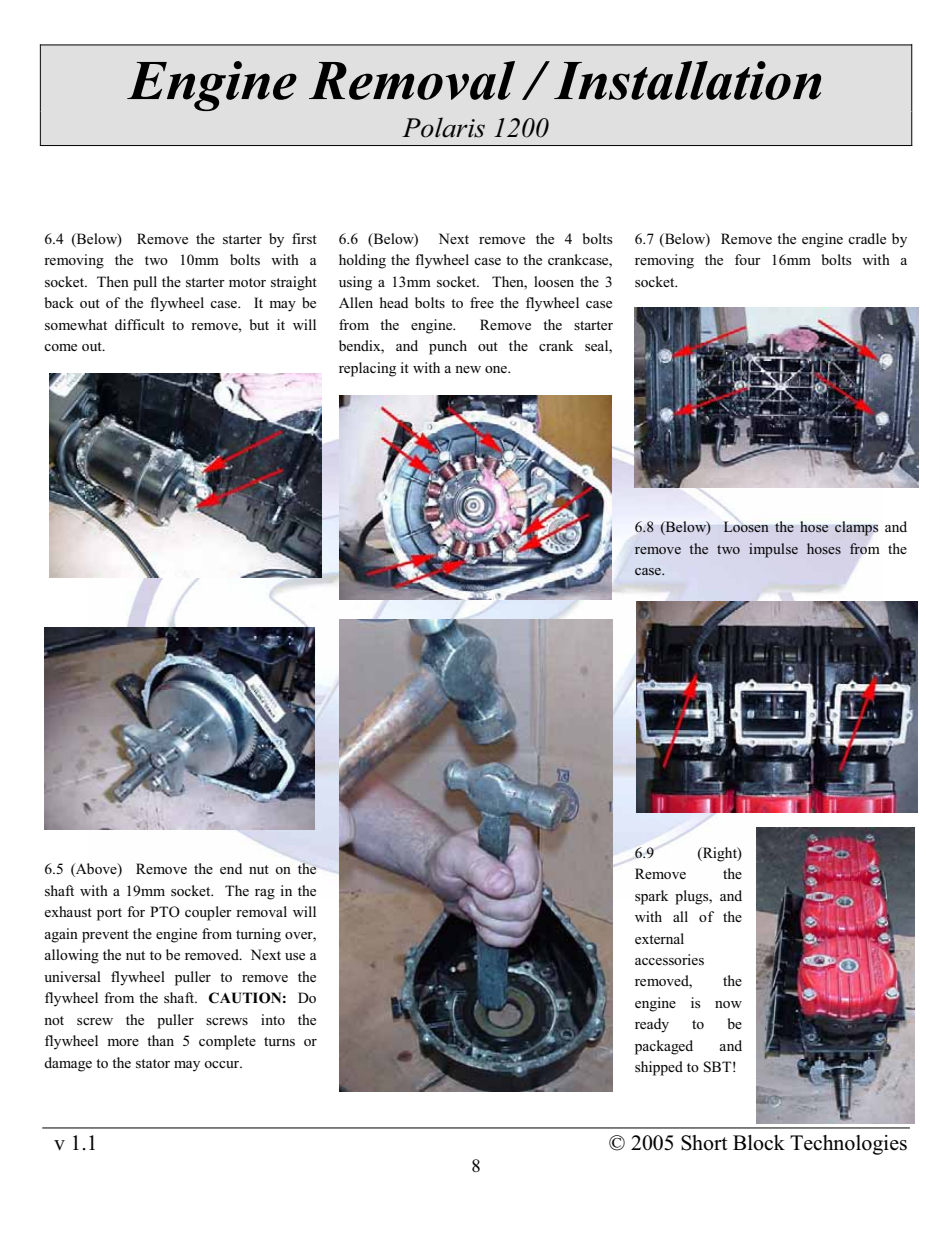 The height and width of the screenshot is (1233, 952). I want to click on Installation, so click(687, 80).
